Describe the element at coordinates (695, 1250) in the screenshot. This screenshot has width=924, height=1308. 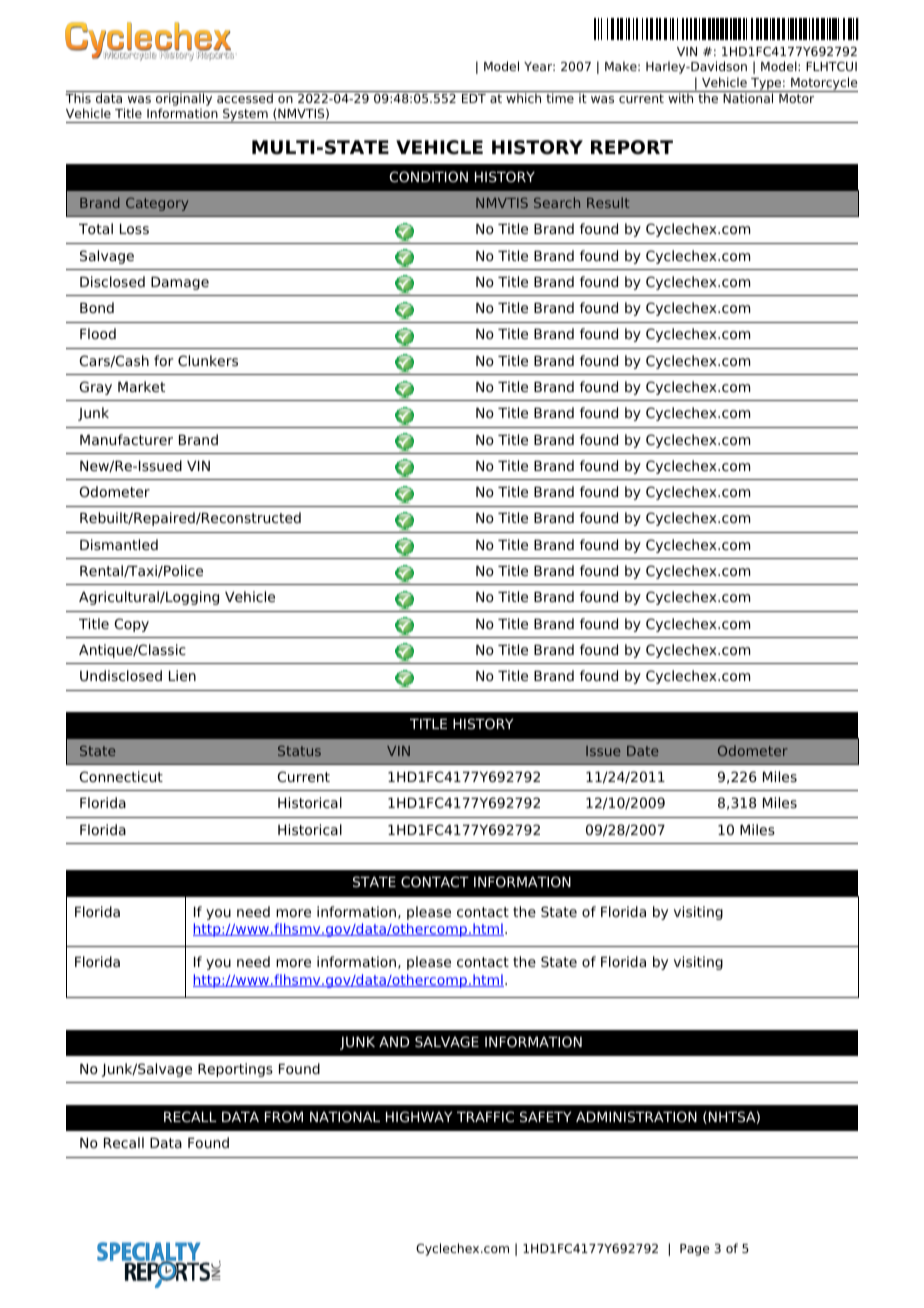
I see `Page` at that location.
